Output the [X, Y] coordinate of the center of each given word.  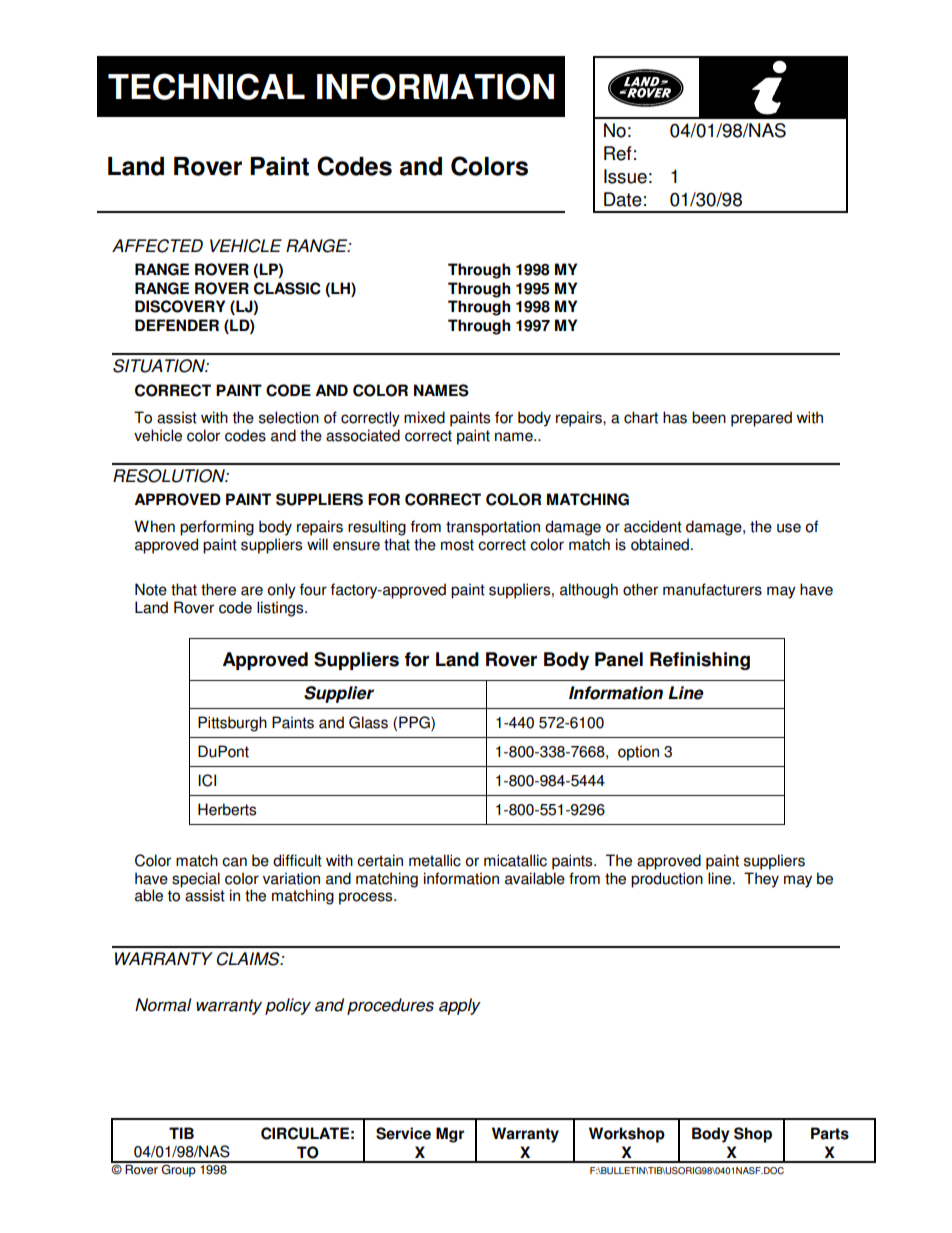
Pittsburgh [232, 724]
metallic [435, 860]
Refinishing [700, 661]
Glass [368, 722]
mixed [424, 417]
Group [179, 1169]
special [196, 881]
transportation [493, 528]
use [789, 528]
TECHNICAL [206, 86]
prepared [761, 419]
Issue [625, 176]
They [761, 880]
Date [623, 199]
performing [217, 528]
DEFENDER [177, 325]
